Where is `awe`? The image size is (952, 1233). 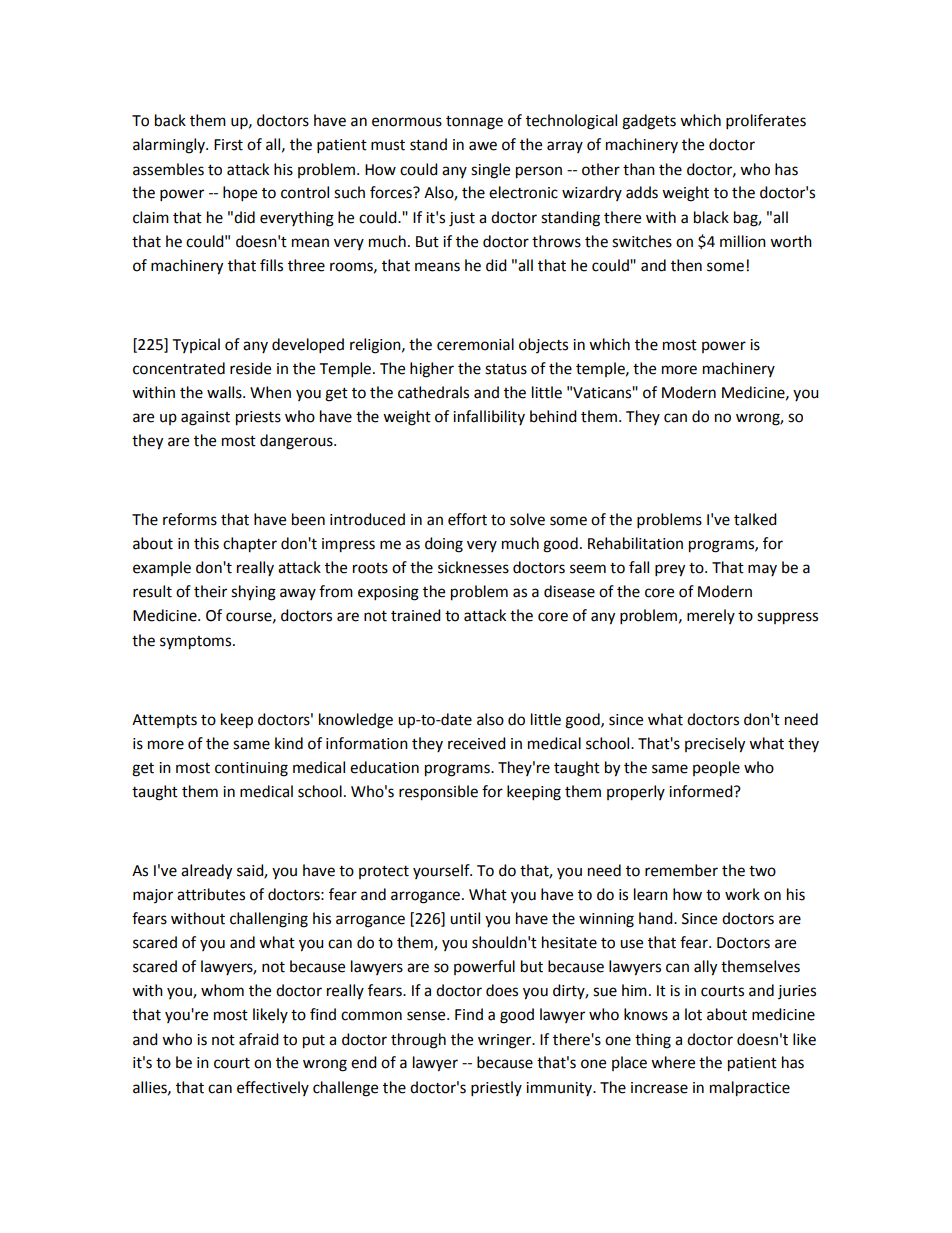 awe is located at coordinates (483, 146).
